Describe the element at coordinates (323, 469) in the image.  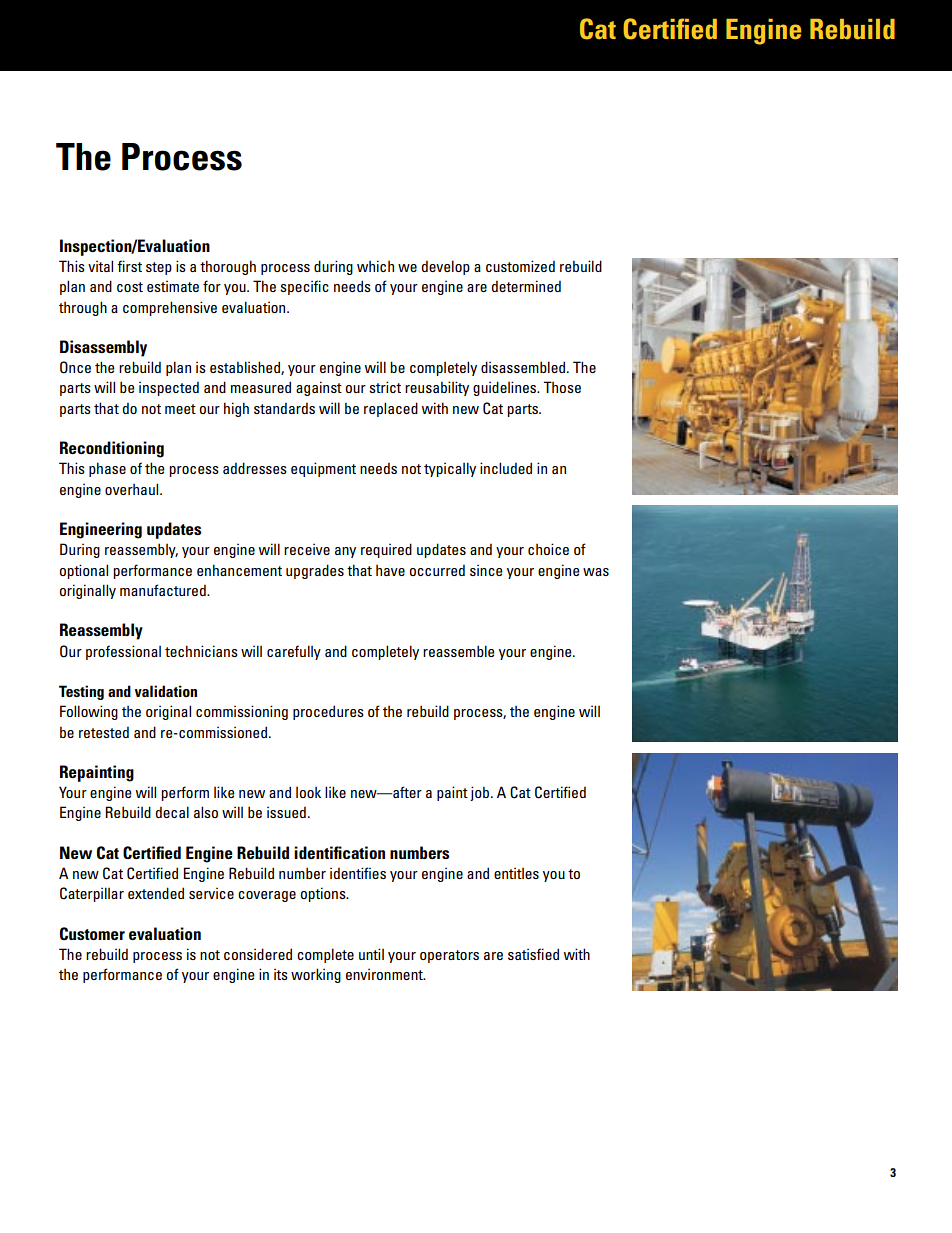
I see `equipment` at that location.
